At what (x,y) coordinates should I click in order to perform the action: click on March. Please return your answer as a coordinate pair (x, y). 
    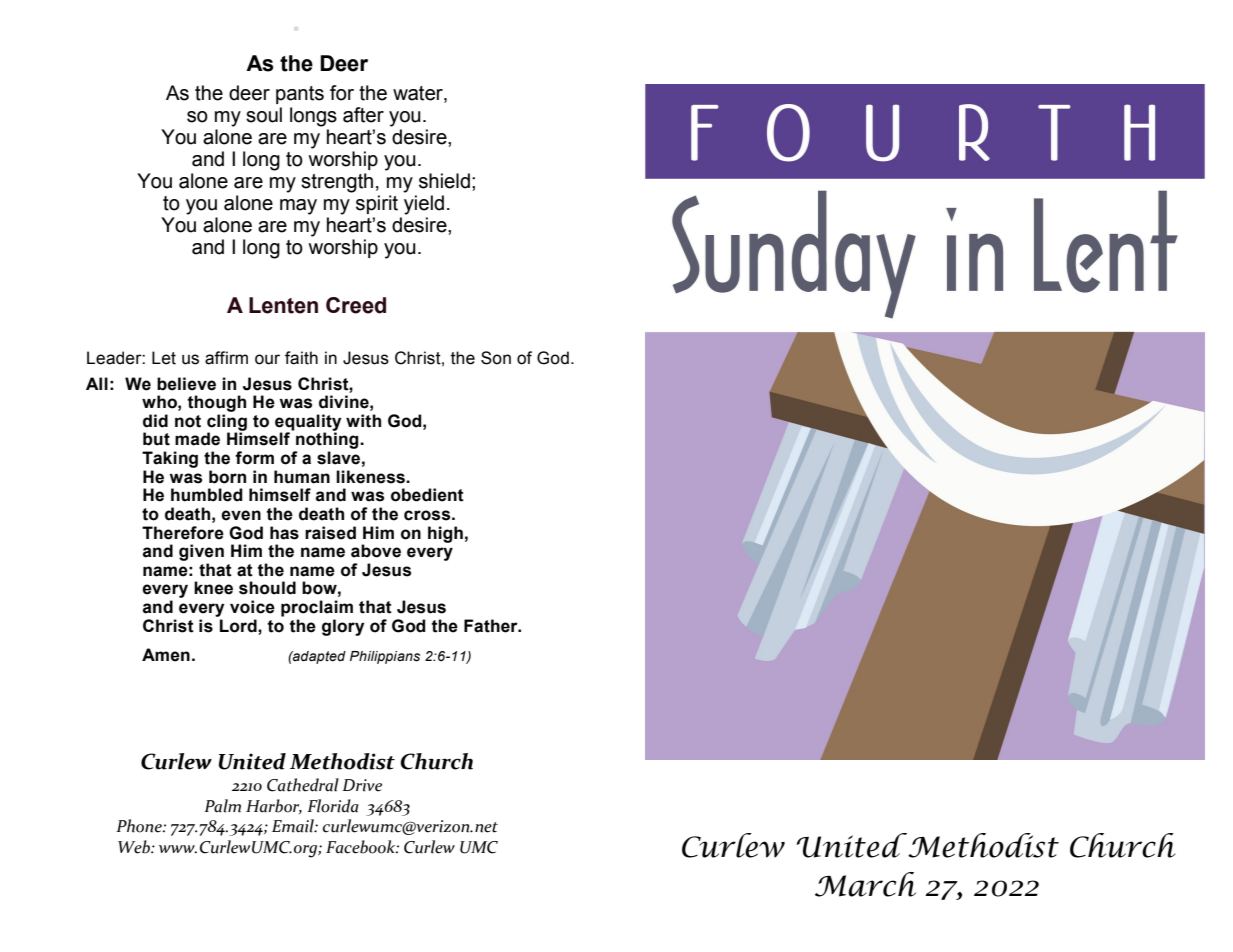
    Looking at the image, I should click on (865, 884).
